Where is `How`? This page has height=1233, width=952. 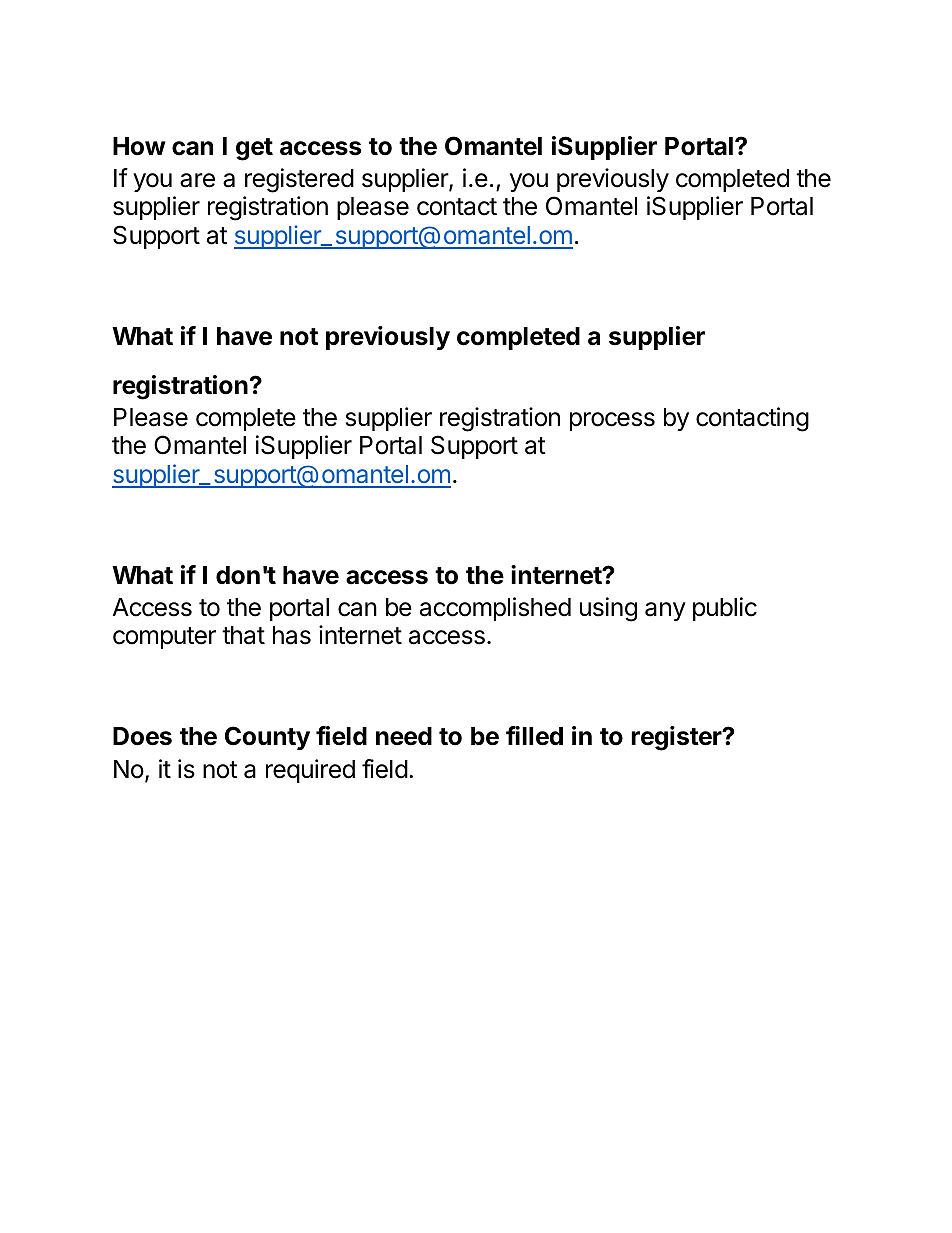
How is located at coordinates (139, 146).
